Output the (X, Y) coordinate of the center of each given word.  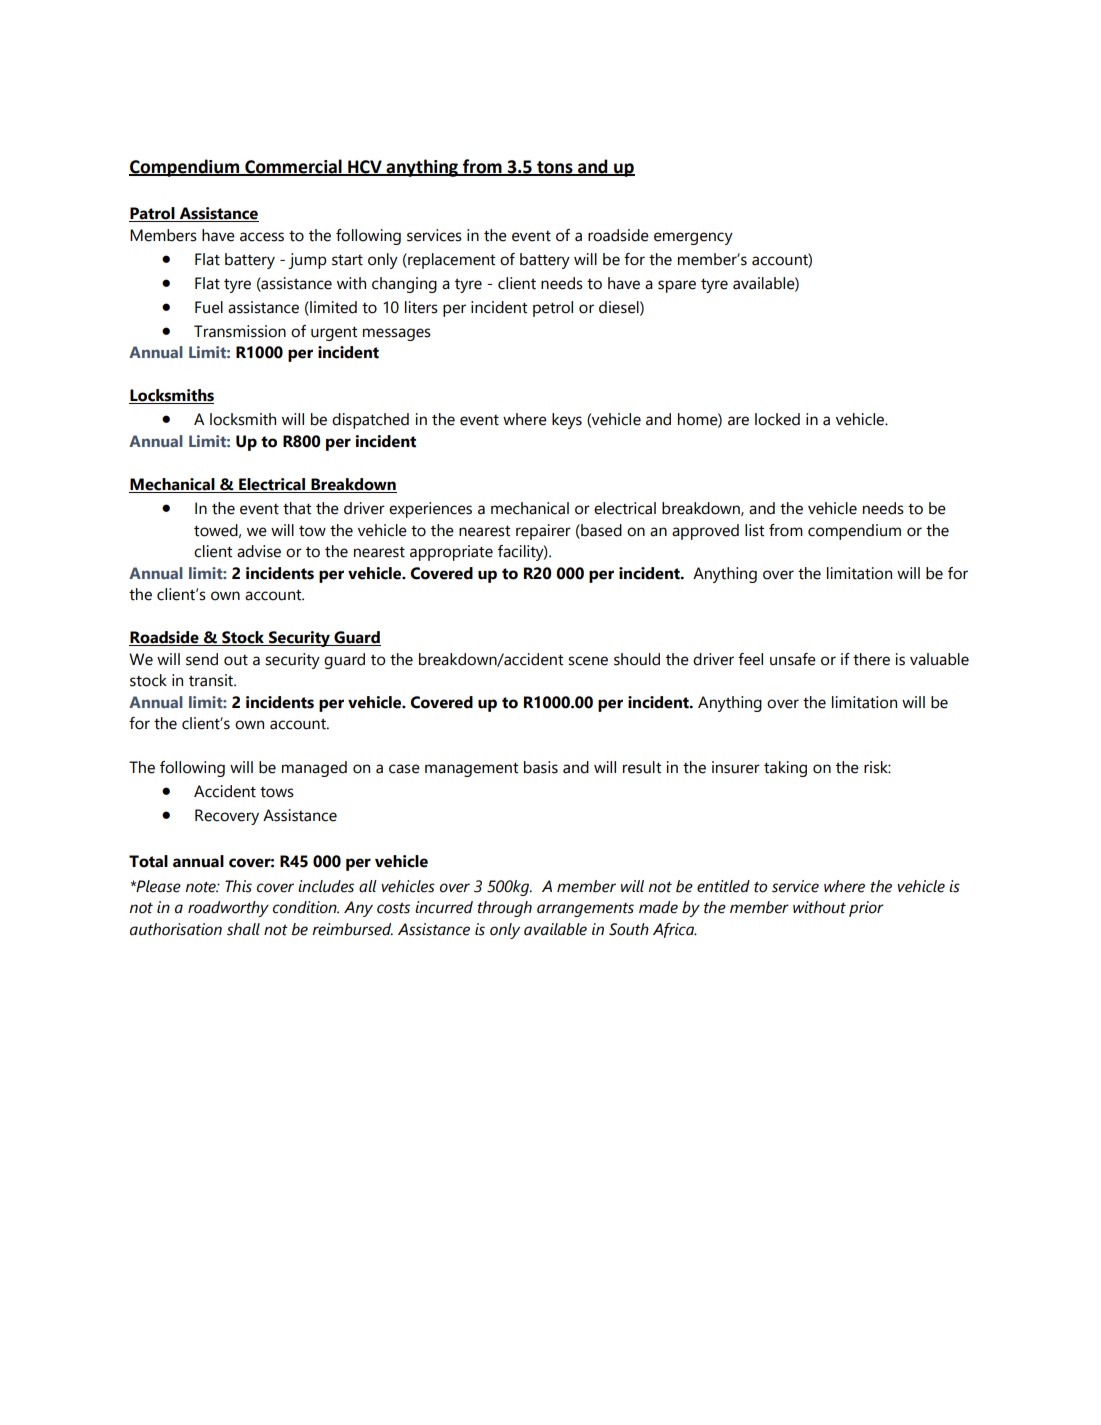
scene (588, 661)
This (238, 886)
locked (777, 419)
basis (541, 767)
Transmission (240, 331)
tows (277, 792)
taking (785, 769)
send (202, 659)
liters (421, 307)
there (871, 659)
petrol (553, 309)
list (754, 530)
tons (555, 168)
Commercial (293, 167)
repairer (543, 532)
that (297, 508)
